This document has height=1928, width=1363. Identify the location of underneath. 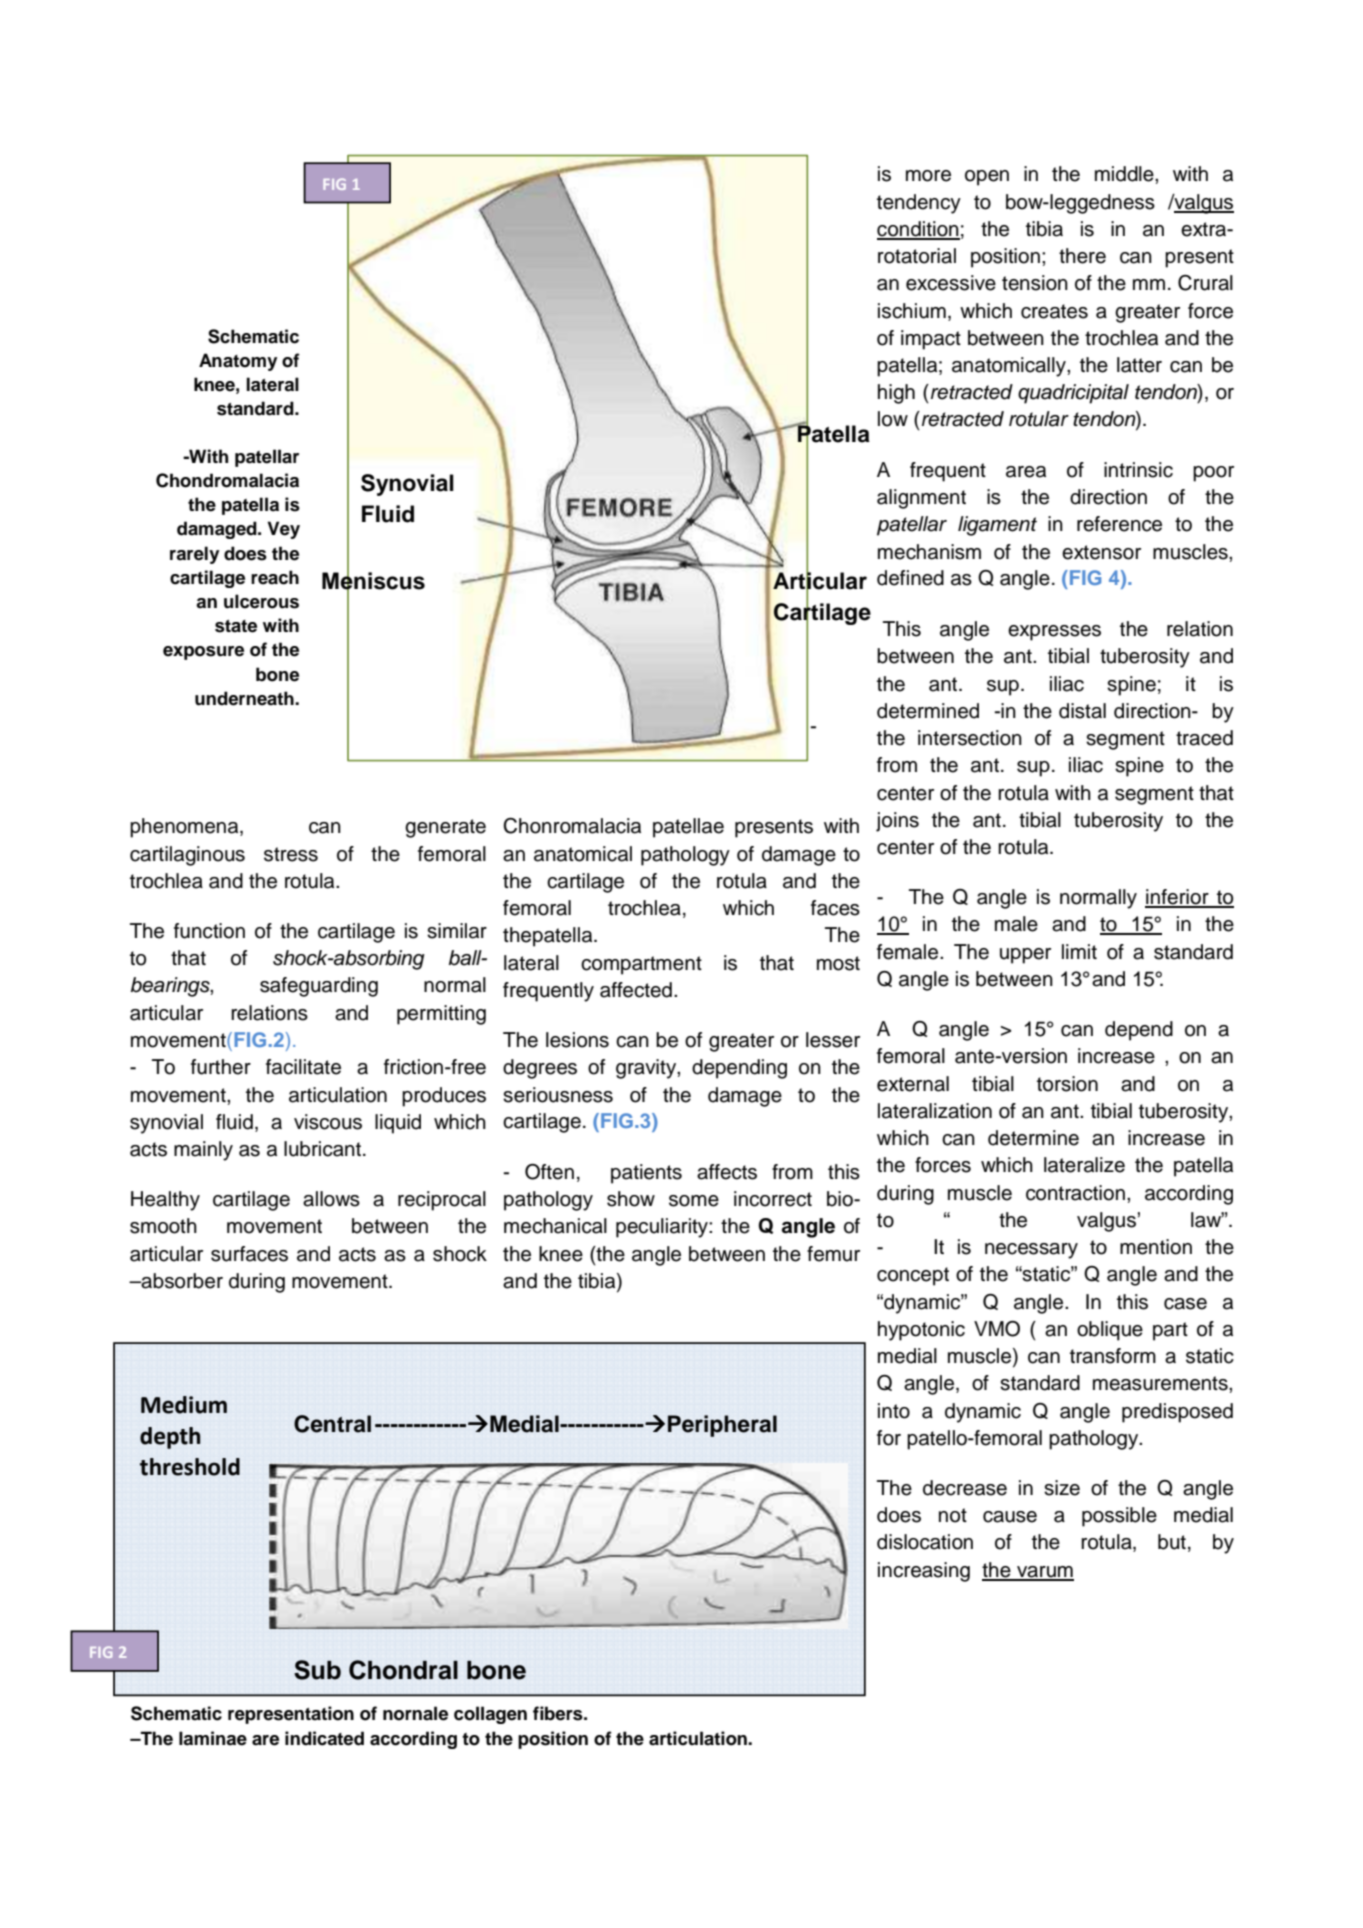
(245, 698).
